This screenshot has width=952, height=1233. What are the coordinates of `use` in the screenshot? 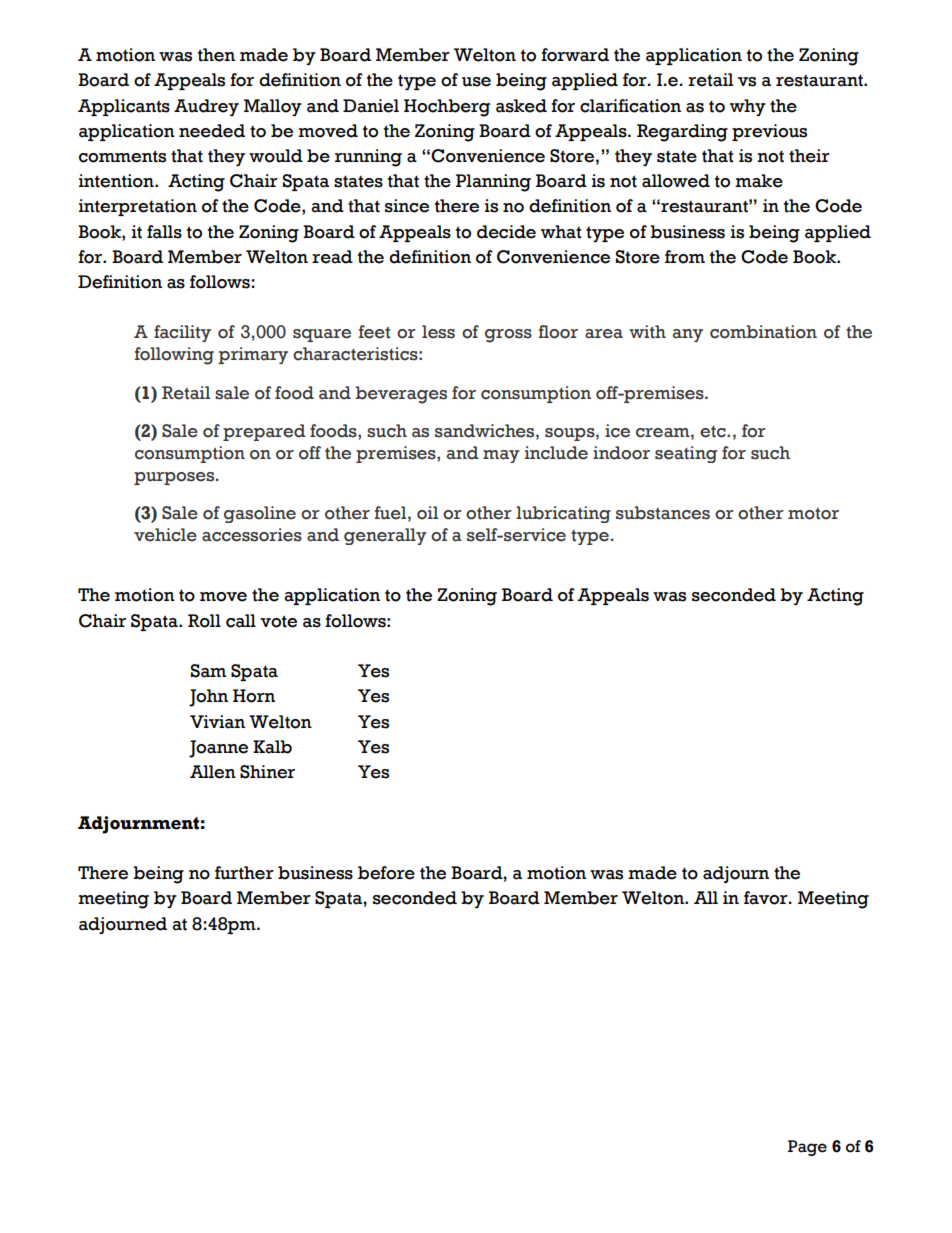 It's located at (476, 82).
